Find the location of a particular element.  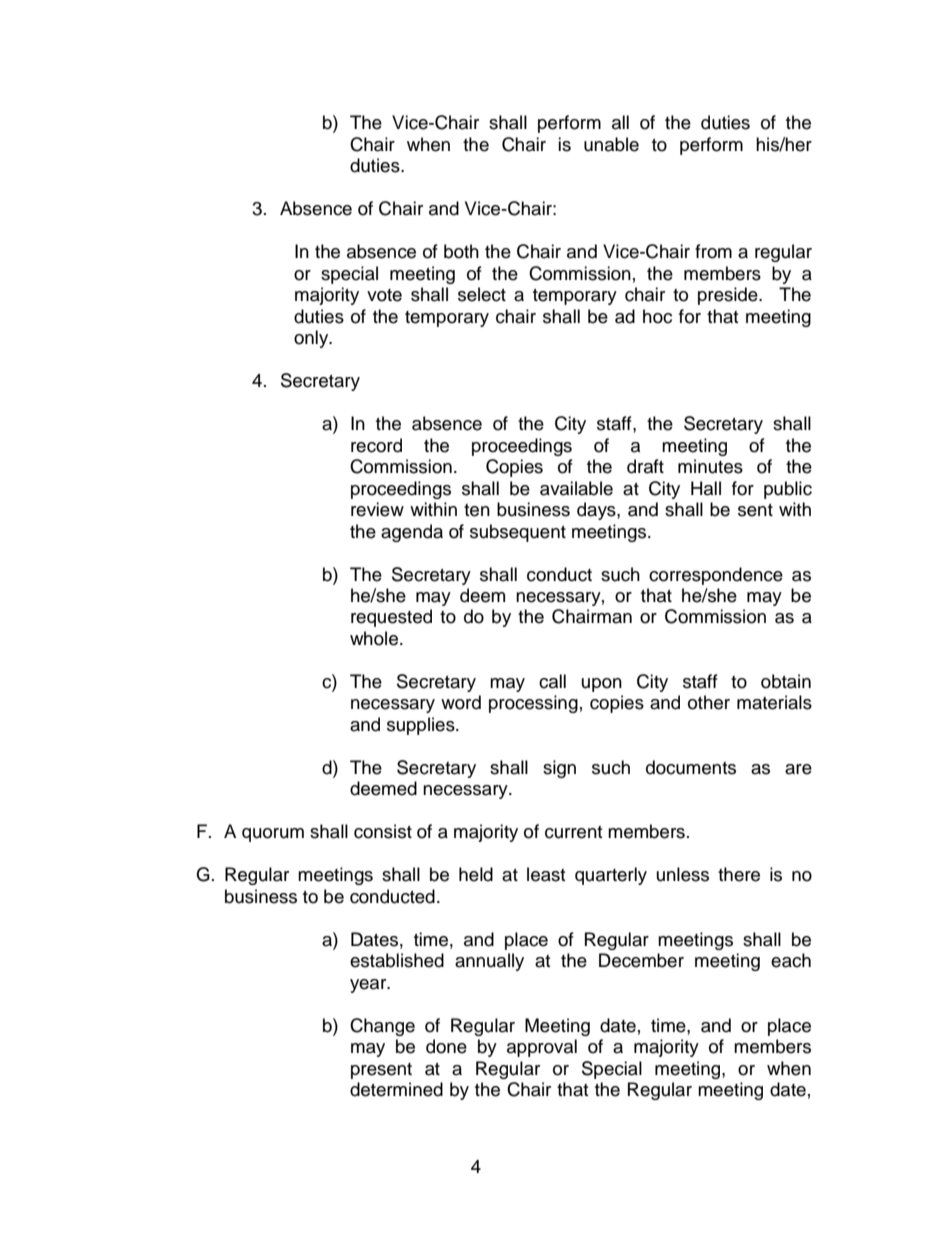

documents is located at coordinates (691, 767).
